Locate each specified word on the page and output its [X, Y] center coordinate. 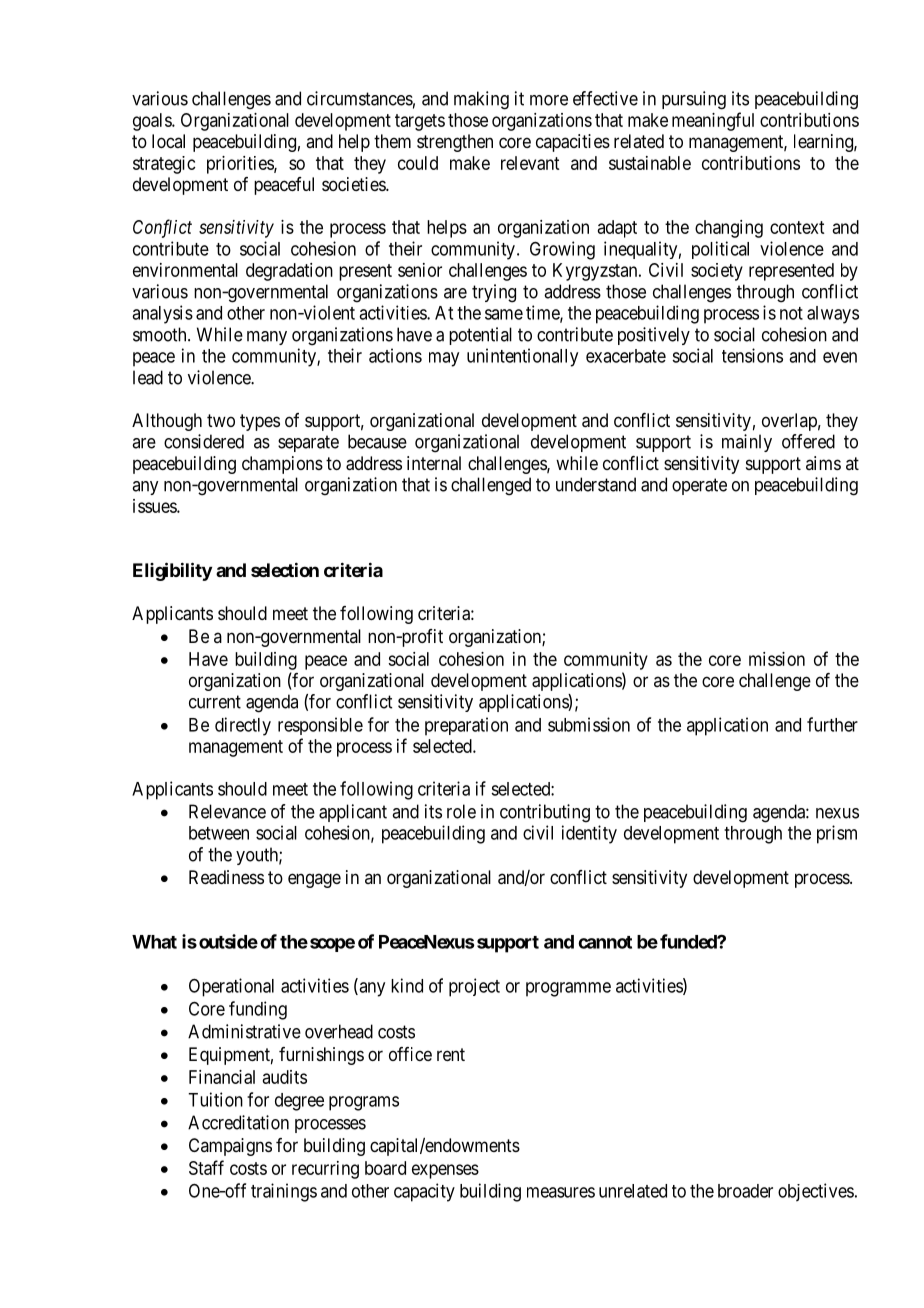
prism [837, 834]
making [481, 100]
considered [204, 441]
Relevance [227, 811]
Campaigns [230, 1147]
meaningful [713, 121]
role [461, 811]
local [168, 141]
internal [434, 463]
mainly [747, 443]
